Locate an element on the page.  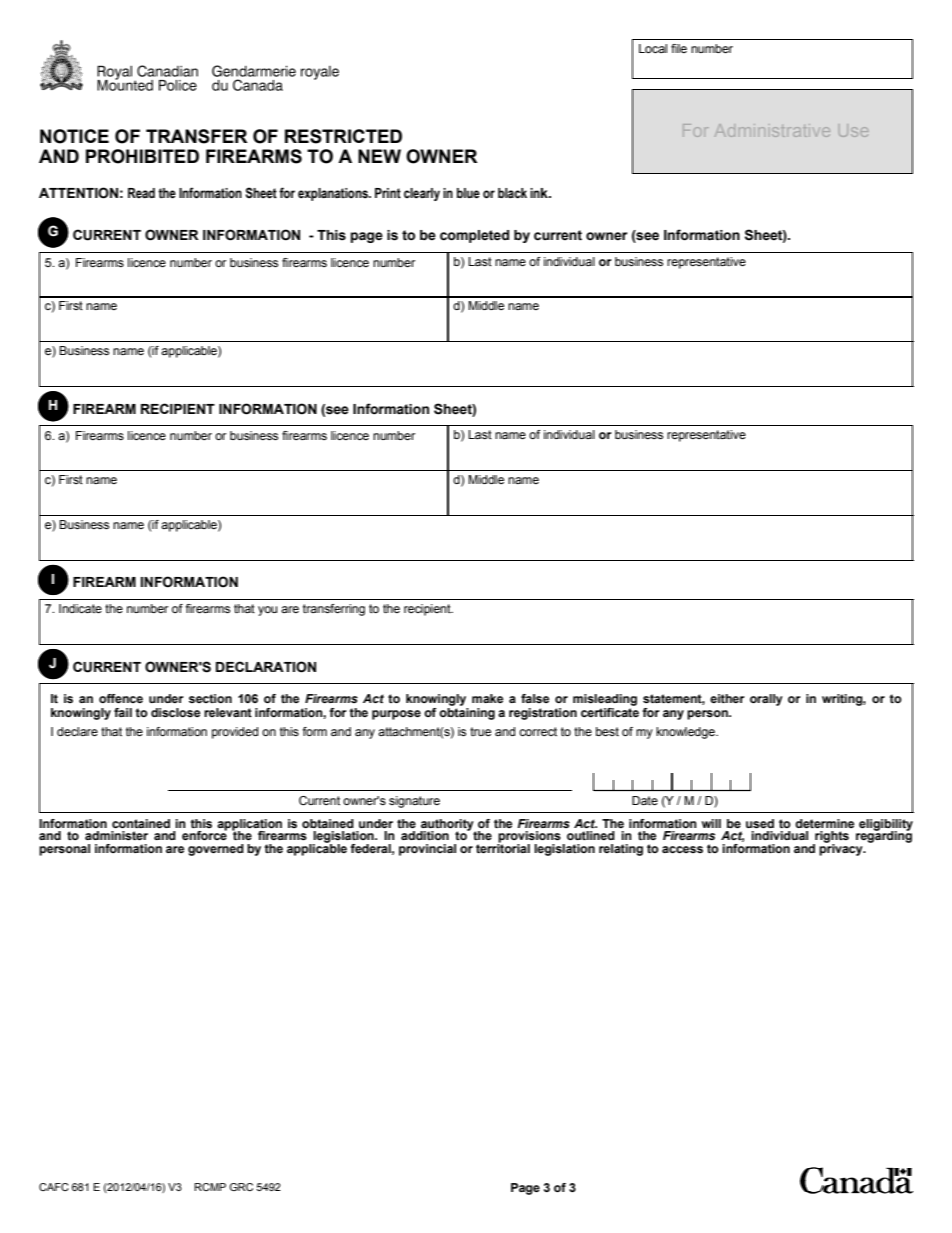
PROHIBITED is located at coordinates (142, 156).
